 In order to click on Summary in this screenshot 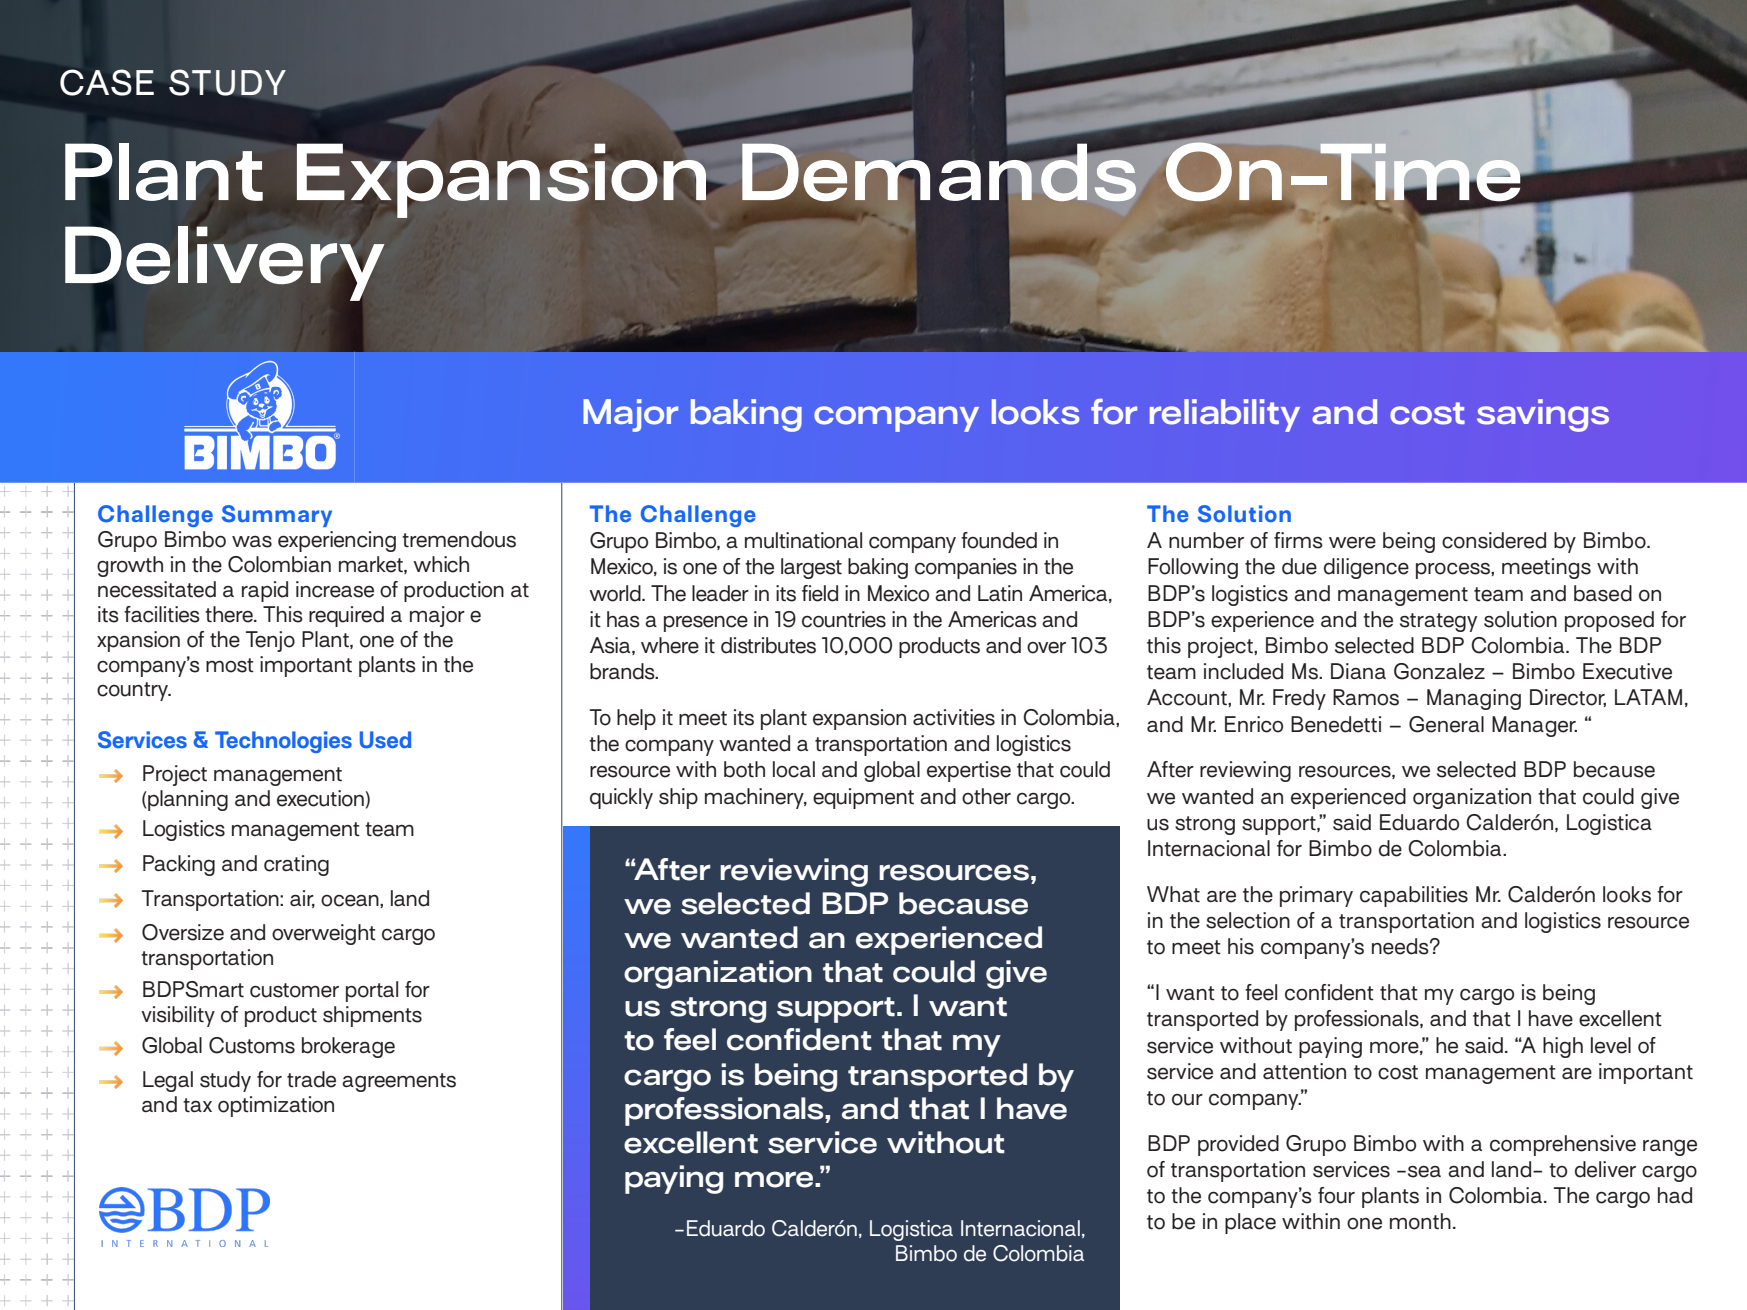, I will do `click(277, 516)`.
